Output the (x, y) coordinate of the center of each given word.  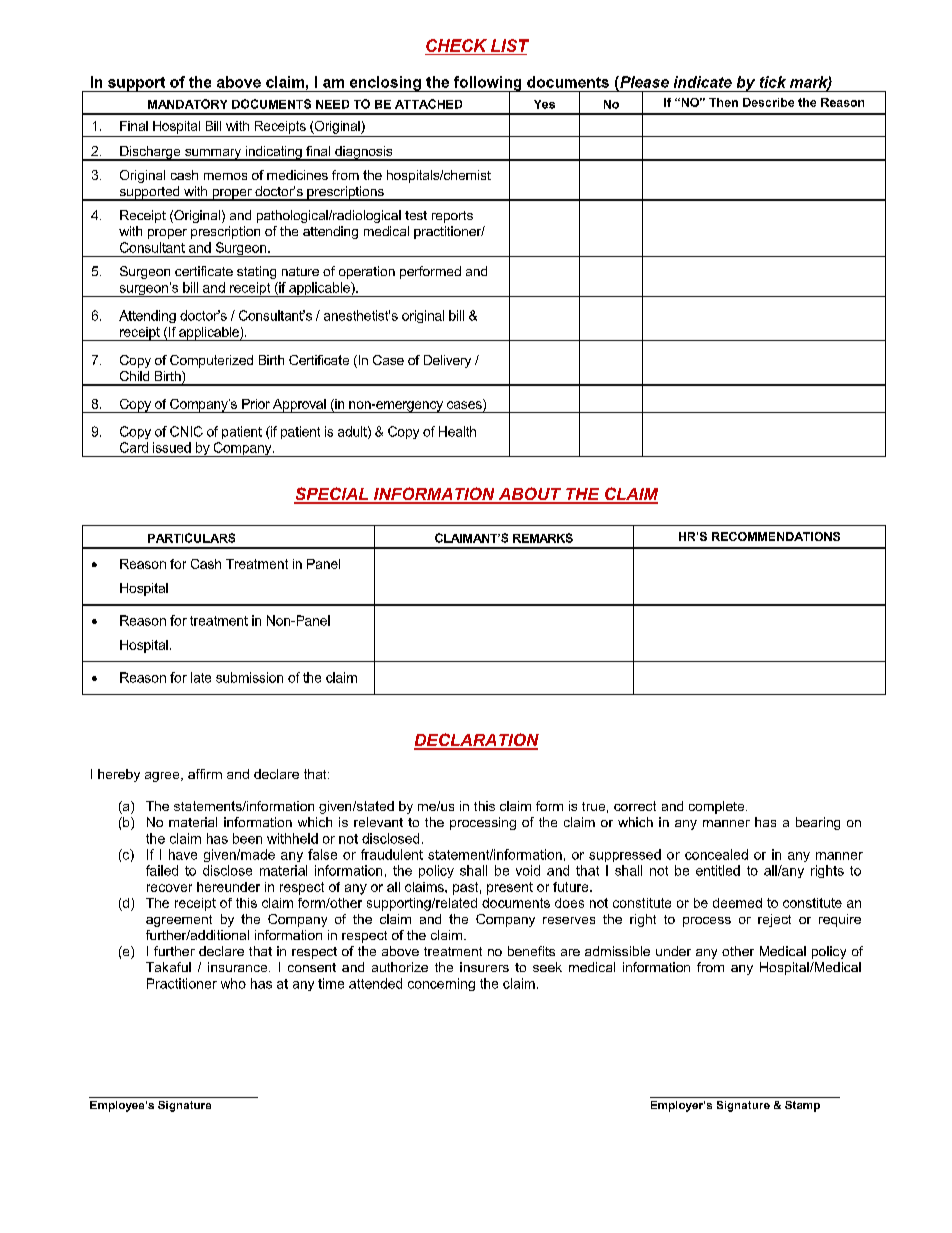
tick (773, 82)
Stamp (802, 1106)
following (488, 84)
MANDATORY (187, 104)
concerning (441, 984)
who (233, 983)
